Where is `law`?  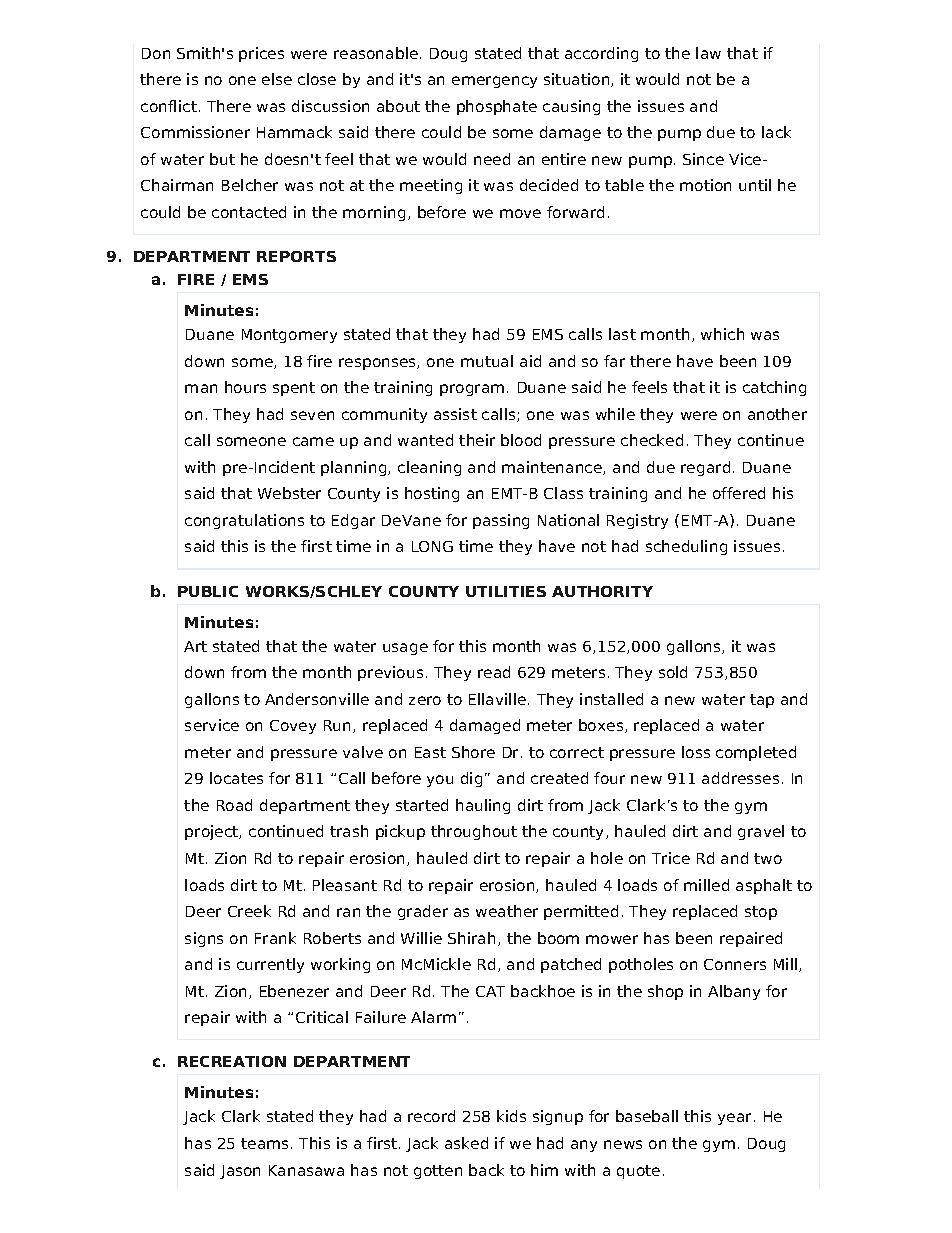
law is located at coordinates (708, 53).
